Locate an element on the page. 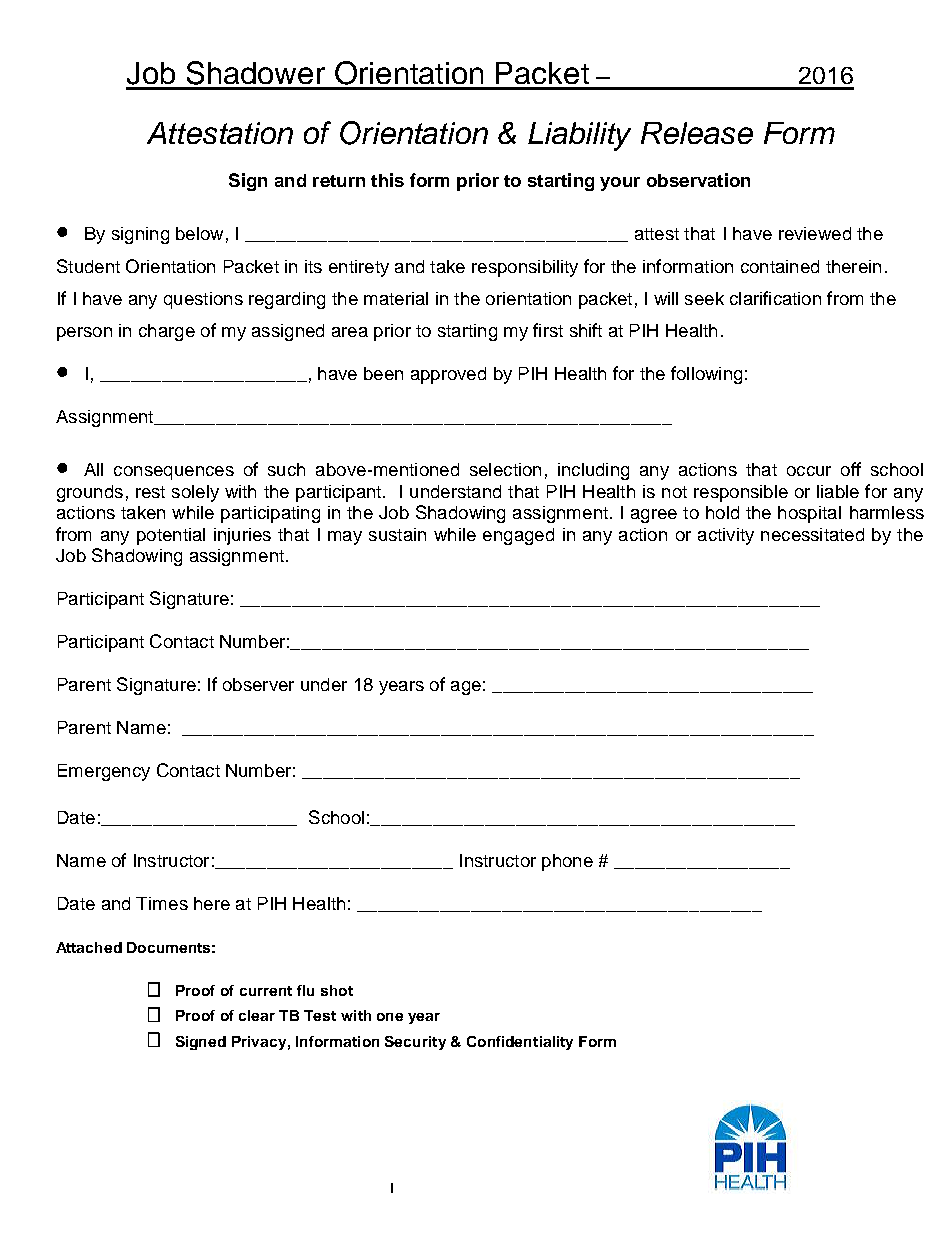 This image has height=1233, width=952. observation is located at coordinates (698, 180).
